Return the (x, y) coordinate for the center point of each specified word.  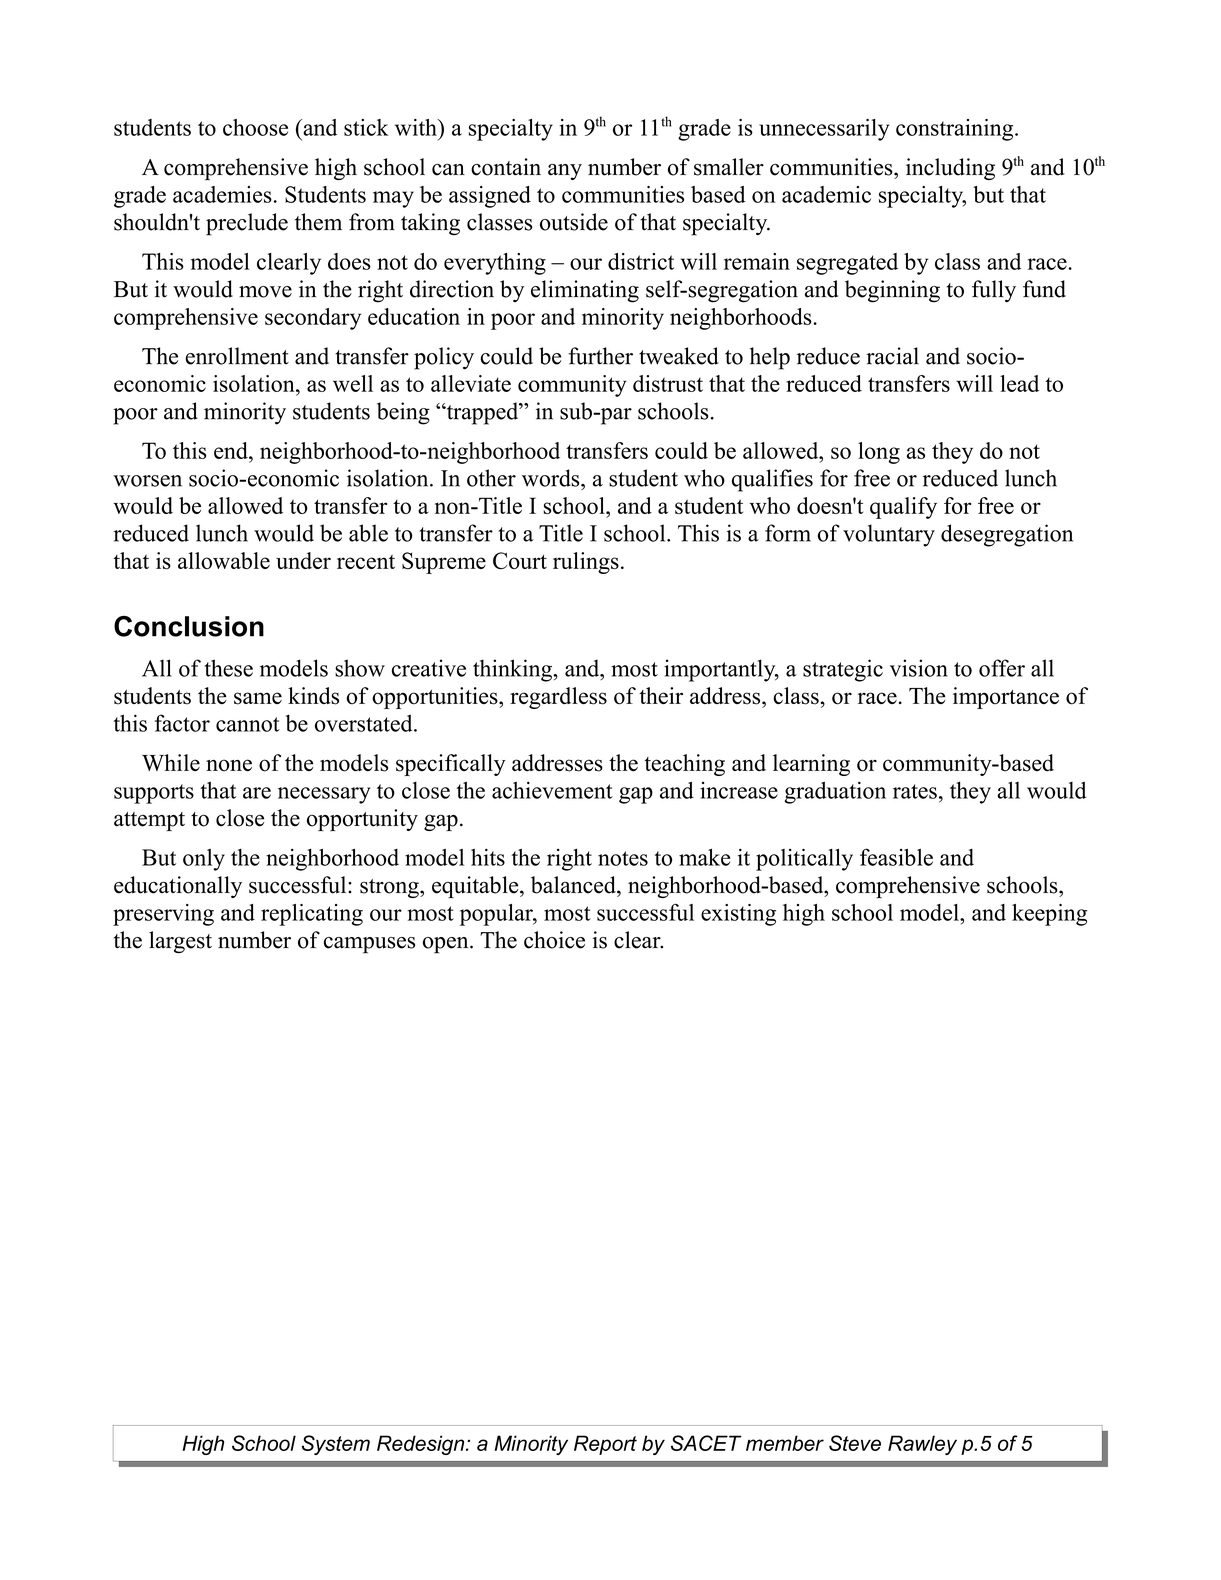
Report (605, 1445)
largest (180, 942)
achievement (552, 790)
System (336, 1445)
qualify (903, 508)
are (257, 793)
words (552, 478)
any (565, 172)
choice (554, 940)
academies (222, 194)
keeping (1049, 915)
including (950, 169)
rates (915, 791)
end (232, 450)
